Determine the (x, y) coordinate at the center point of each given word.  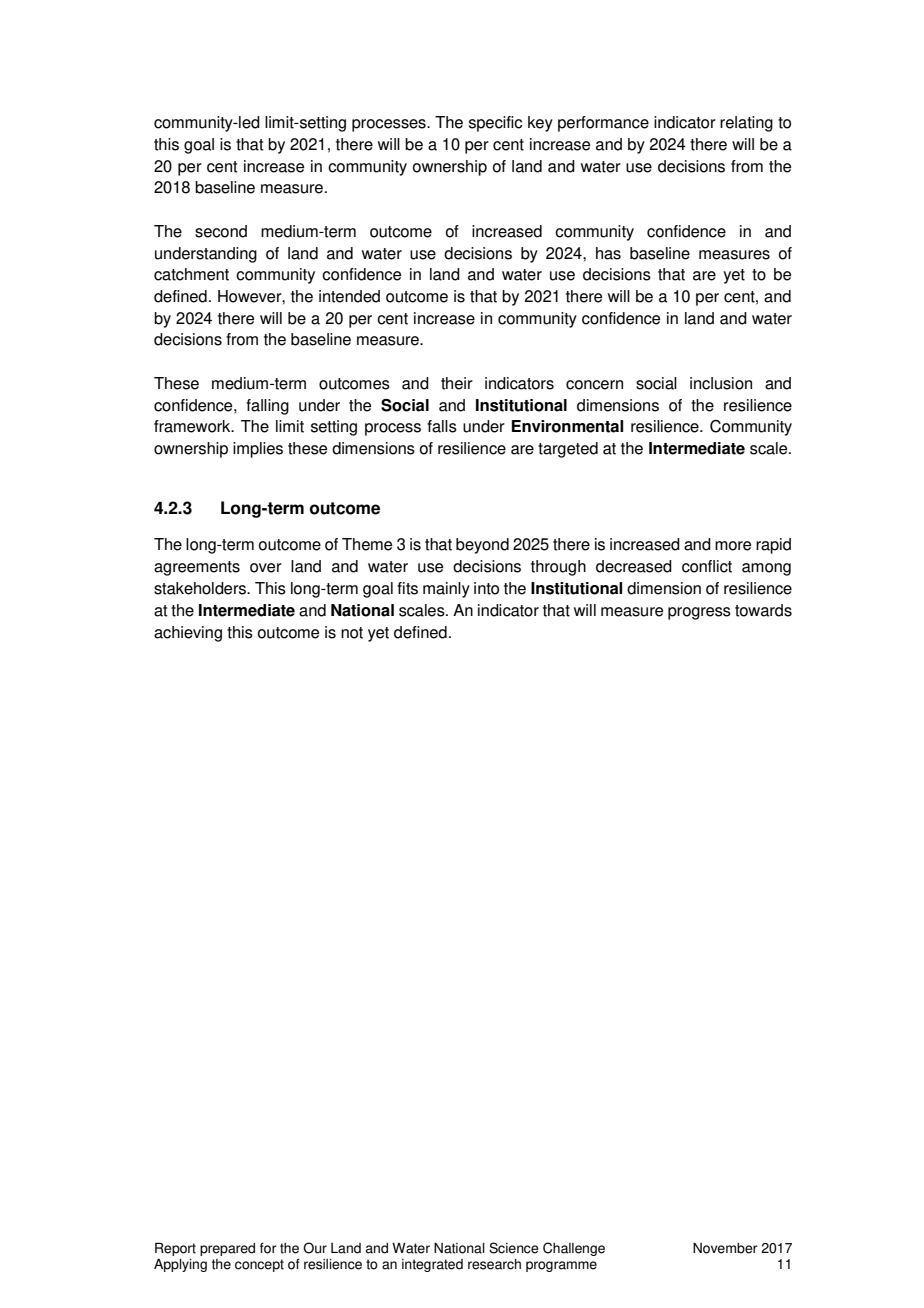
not (352, 633)
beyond (482, 546)
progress (699, 613)
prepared (227, 1249)
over (266, 568)
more (733, 546)
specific (495, 124)
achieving (188, 634)
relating (746, 124)
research (494, 1264)
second (221, 231)
